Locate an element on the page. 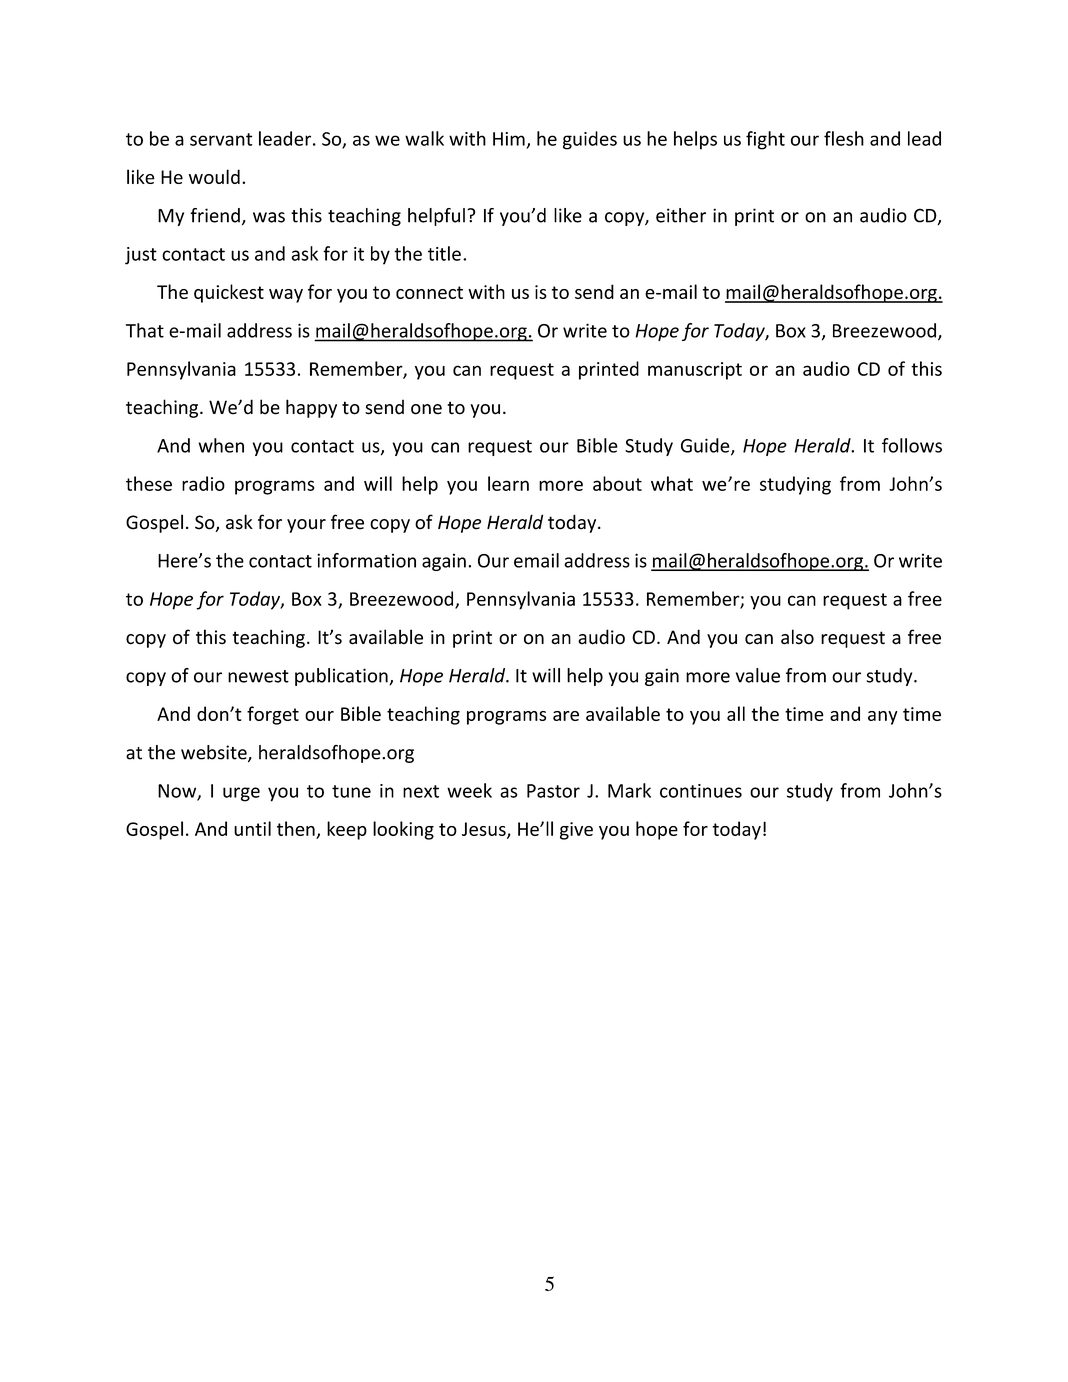 Image resolution: width=1068 pixels, height=1382 pixels. connect is located at coordinates (429, 292).
